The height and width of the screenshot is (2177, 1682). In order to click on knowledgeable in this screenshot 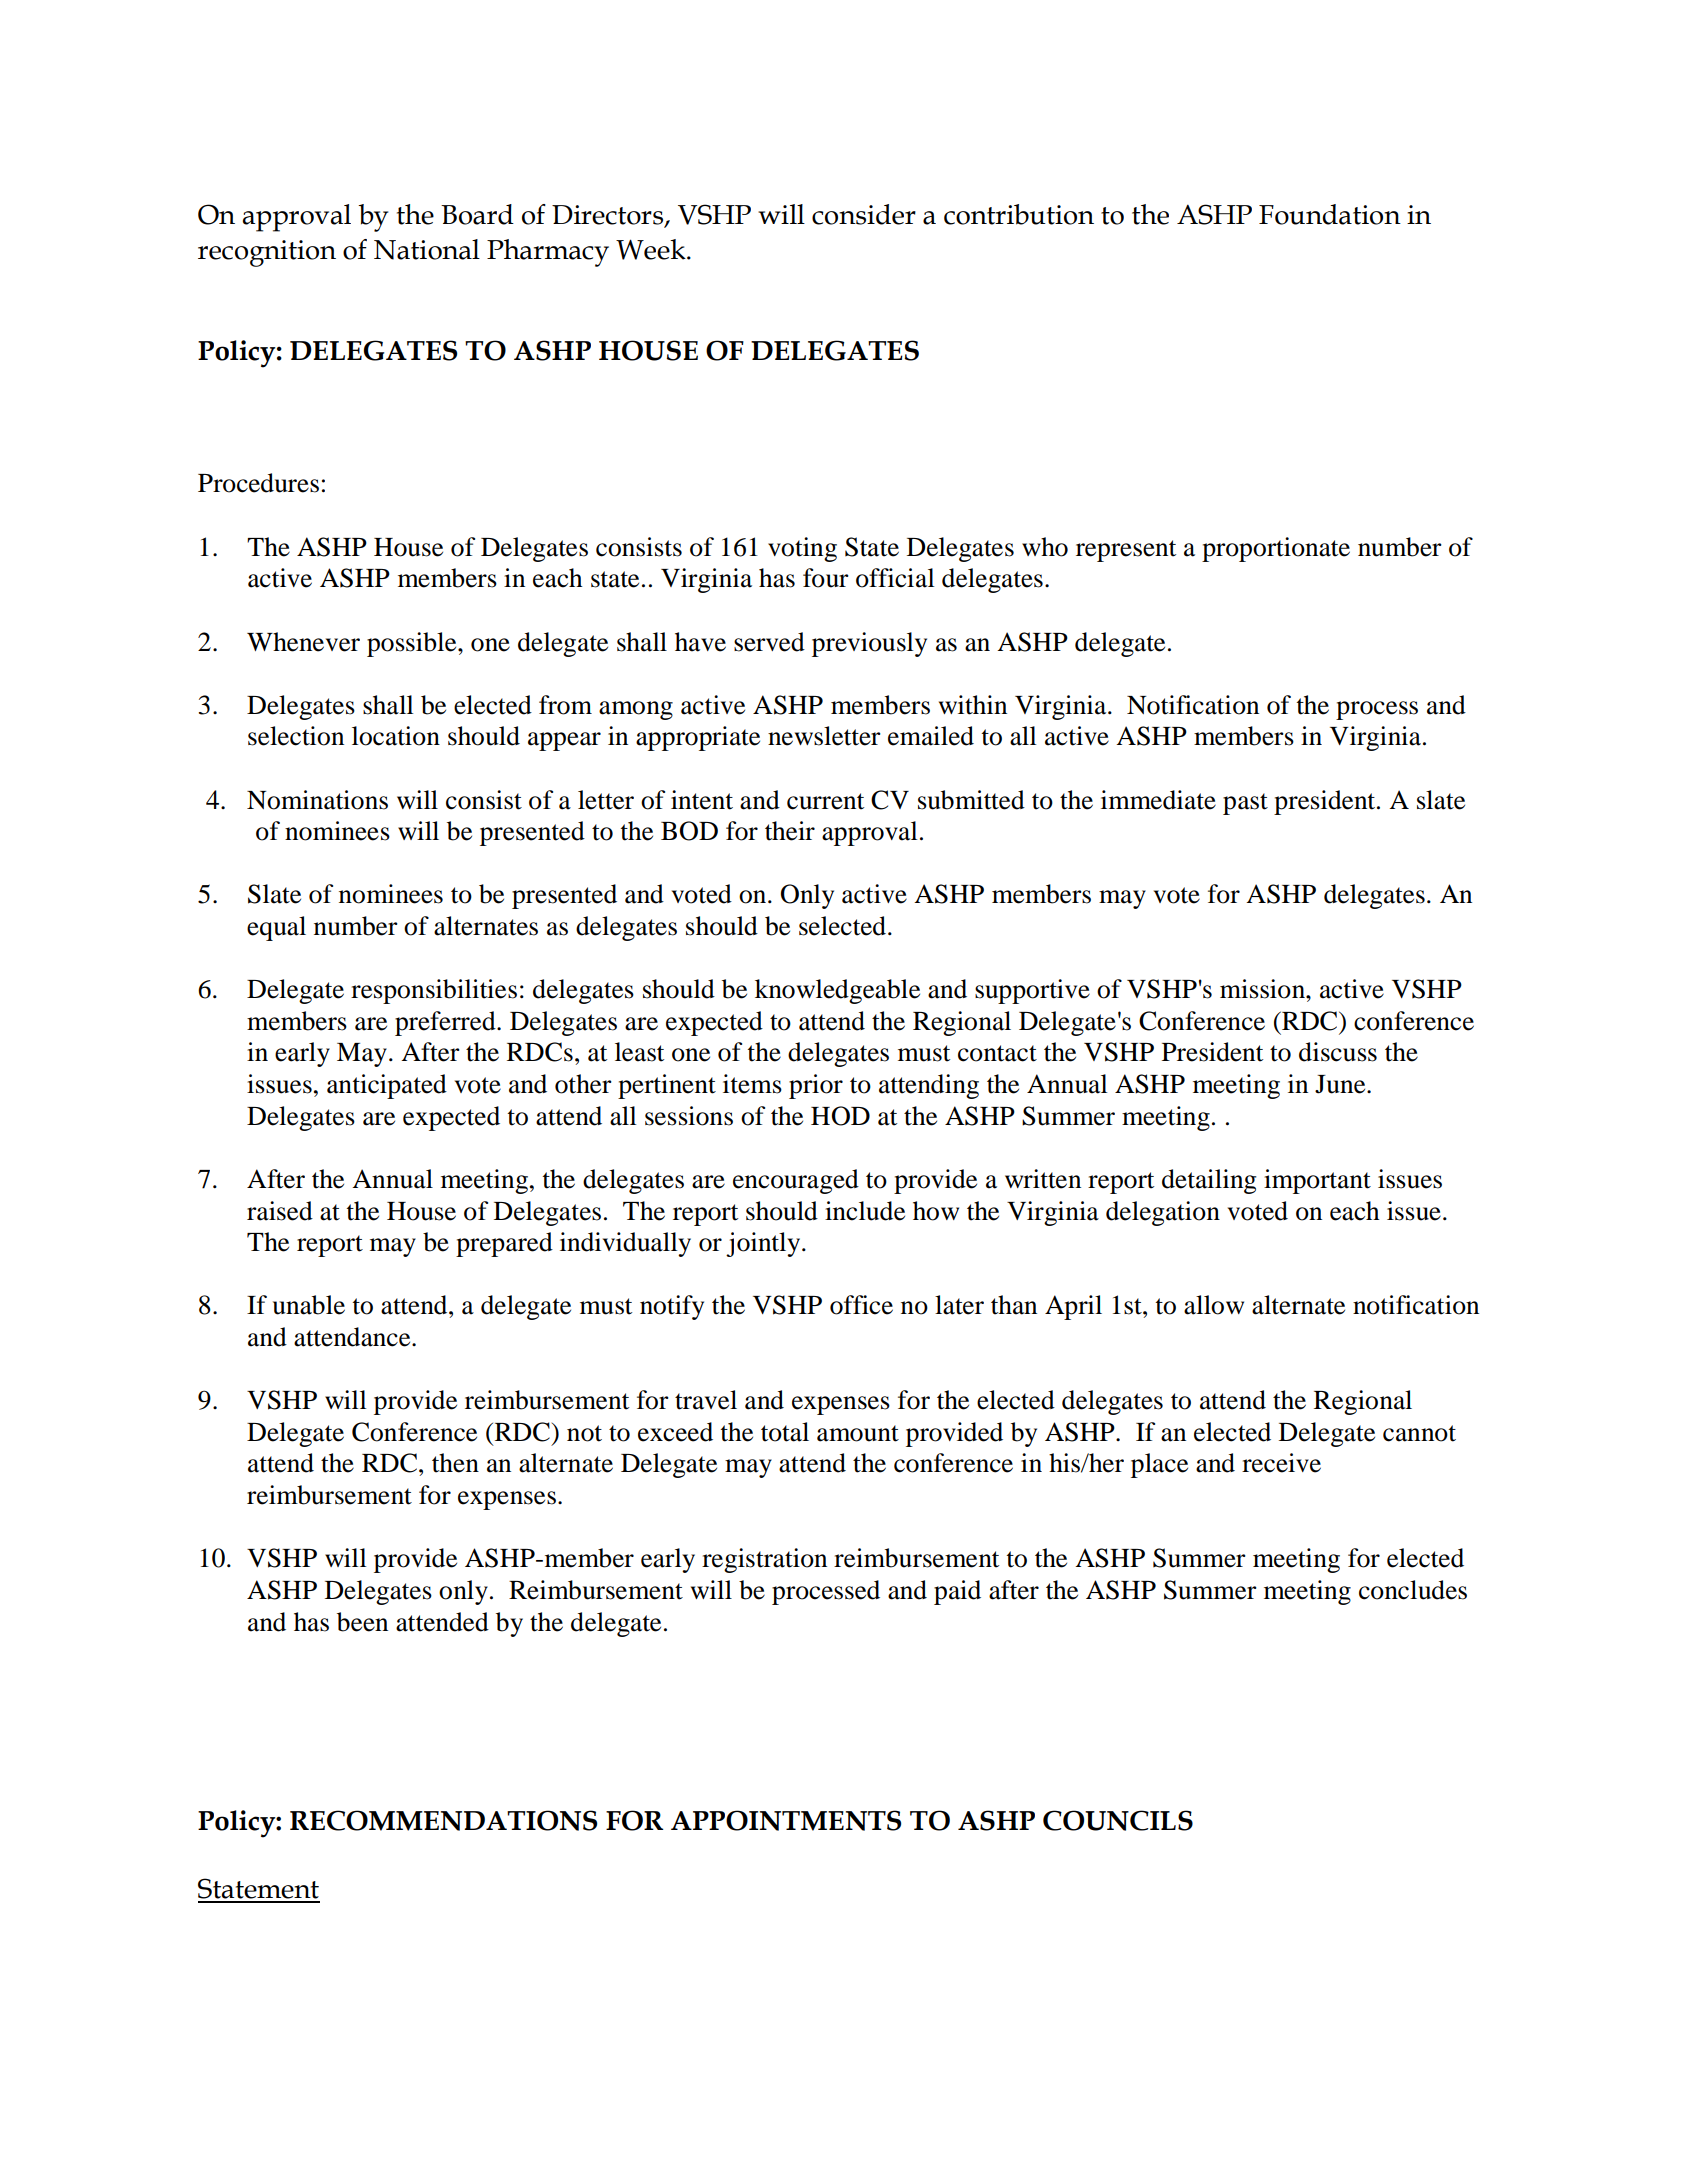, I will do `click(837, 991)`.
